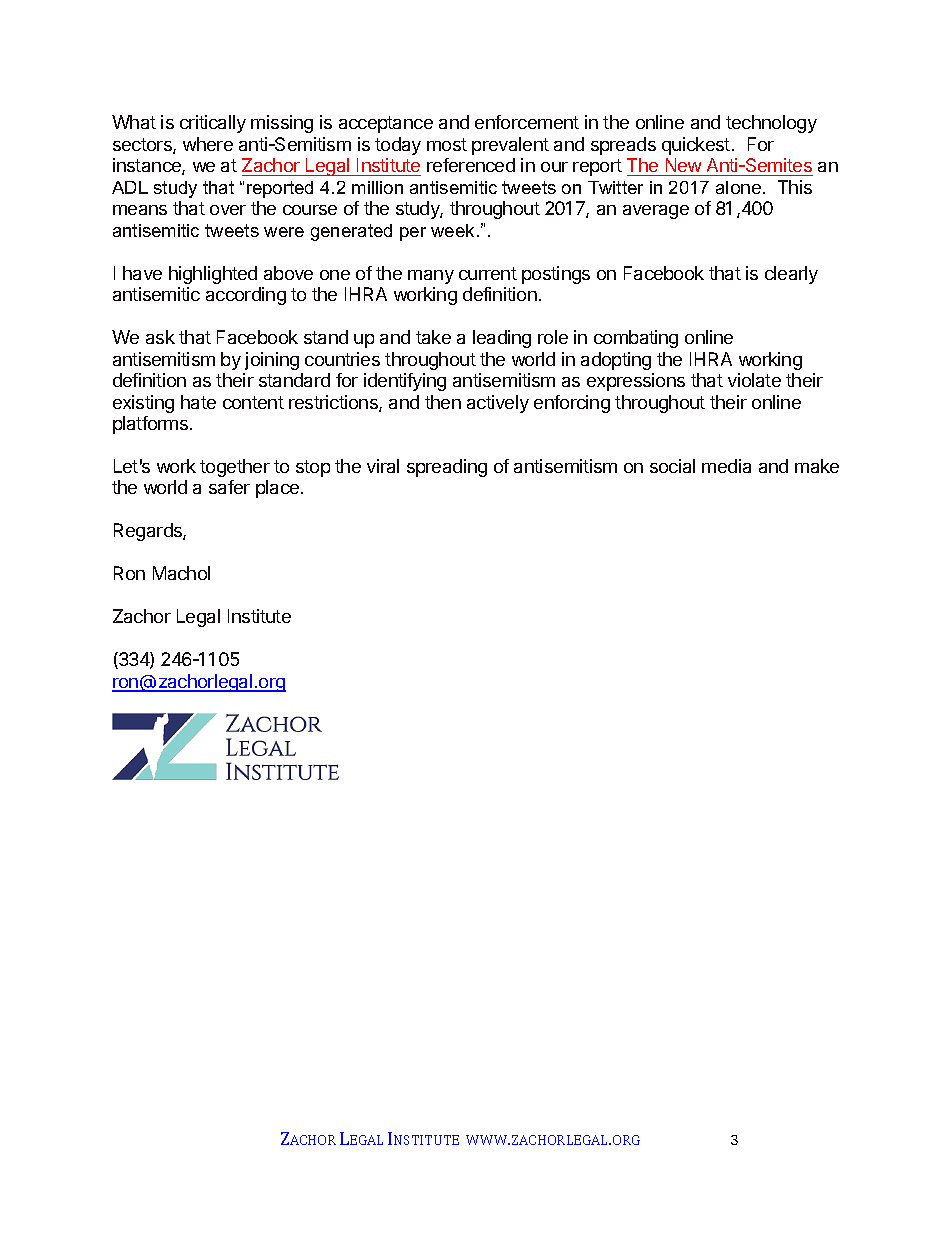 The image size is (952, 1233). What do you see at coordinates (771, 124) in the page?
I see `technology` at bounding box center [771, 124].
